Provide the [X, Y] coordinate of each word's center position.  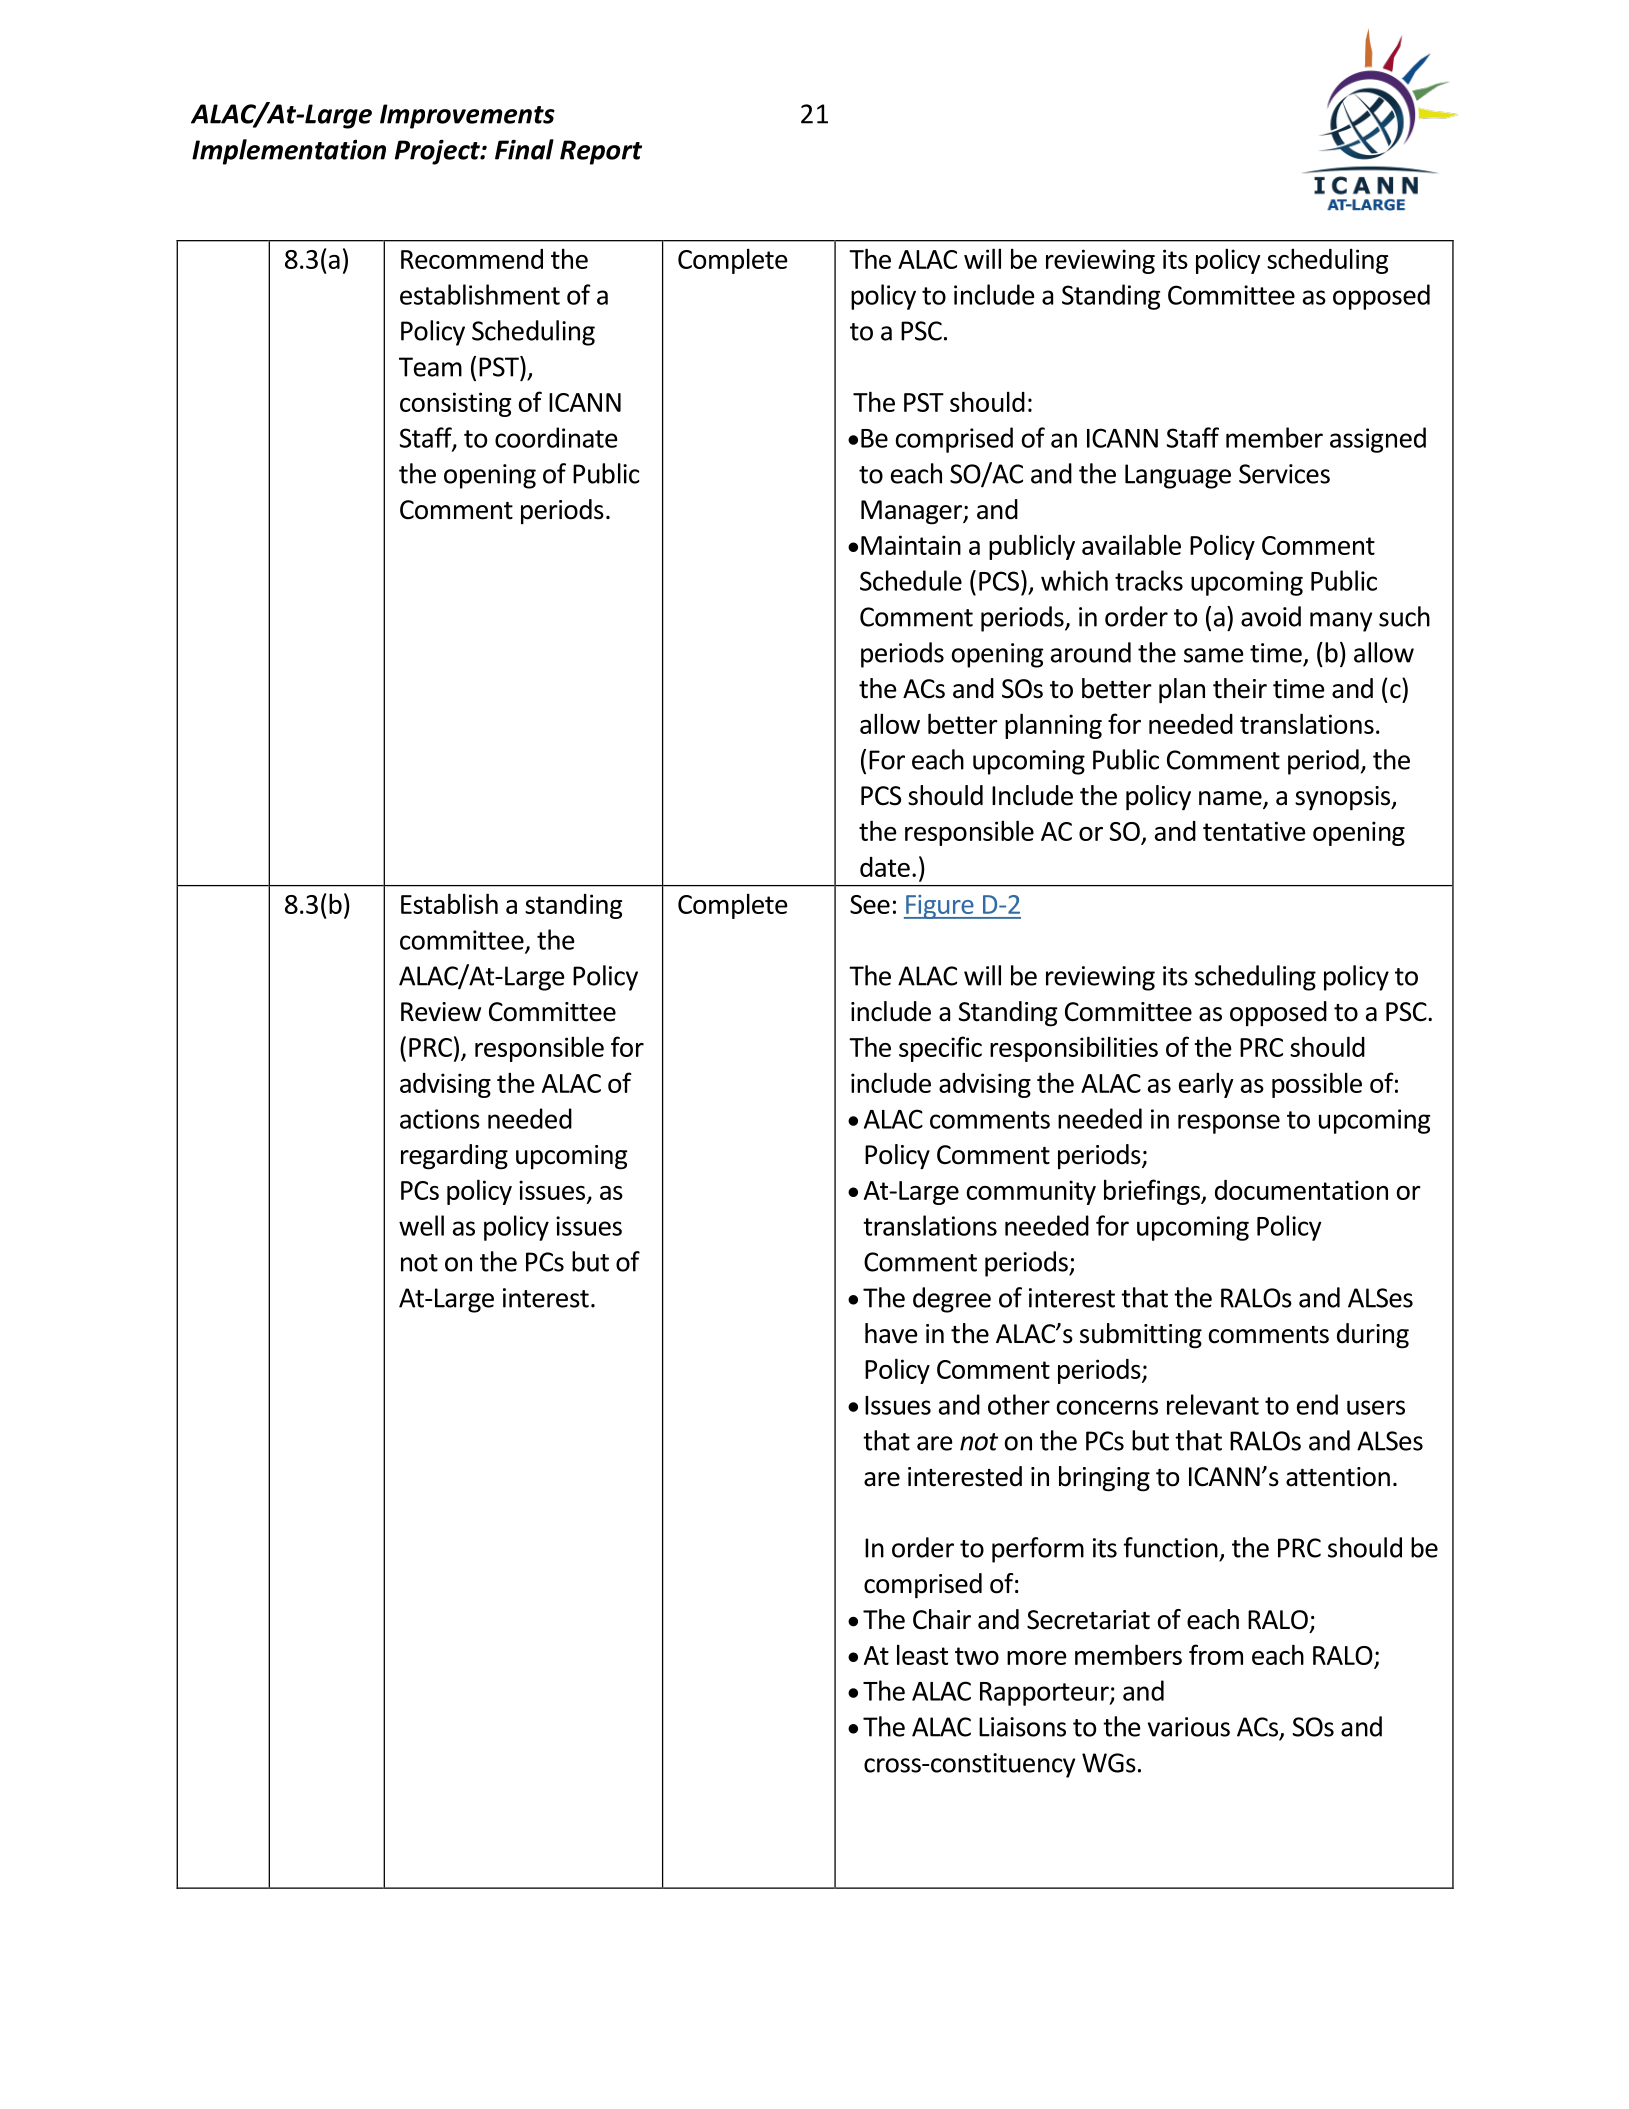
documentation [1301, 1190]
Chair [942, 1619]
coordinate [556, 437]
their [1240, 688]
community [1031, 1192]
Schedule [911, 580]
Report [601, 152]
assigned [1378, 440]
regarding [454, 1157]
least [922, 1654]
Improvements [467, 116]
